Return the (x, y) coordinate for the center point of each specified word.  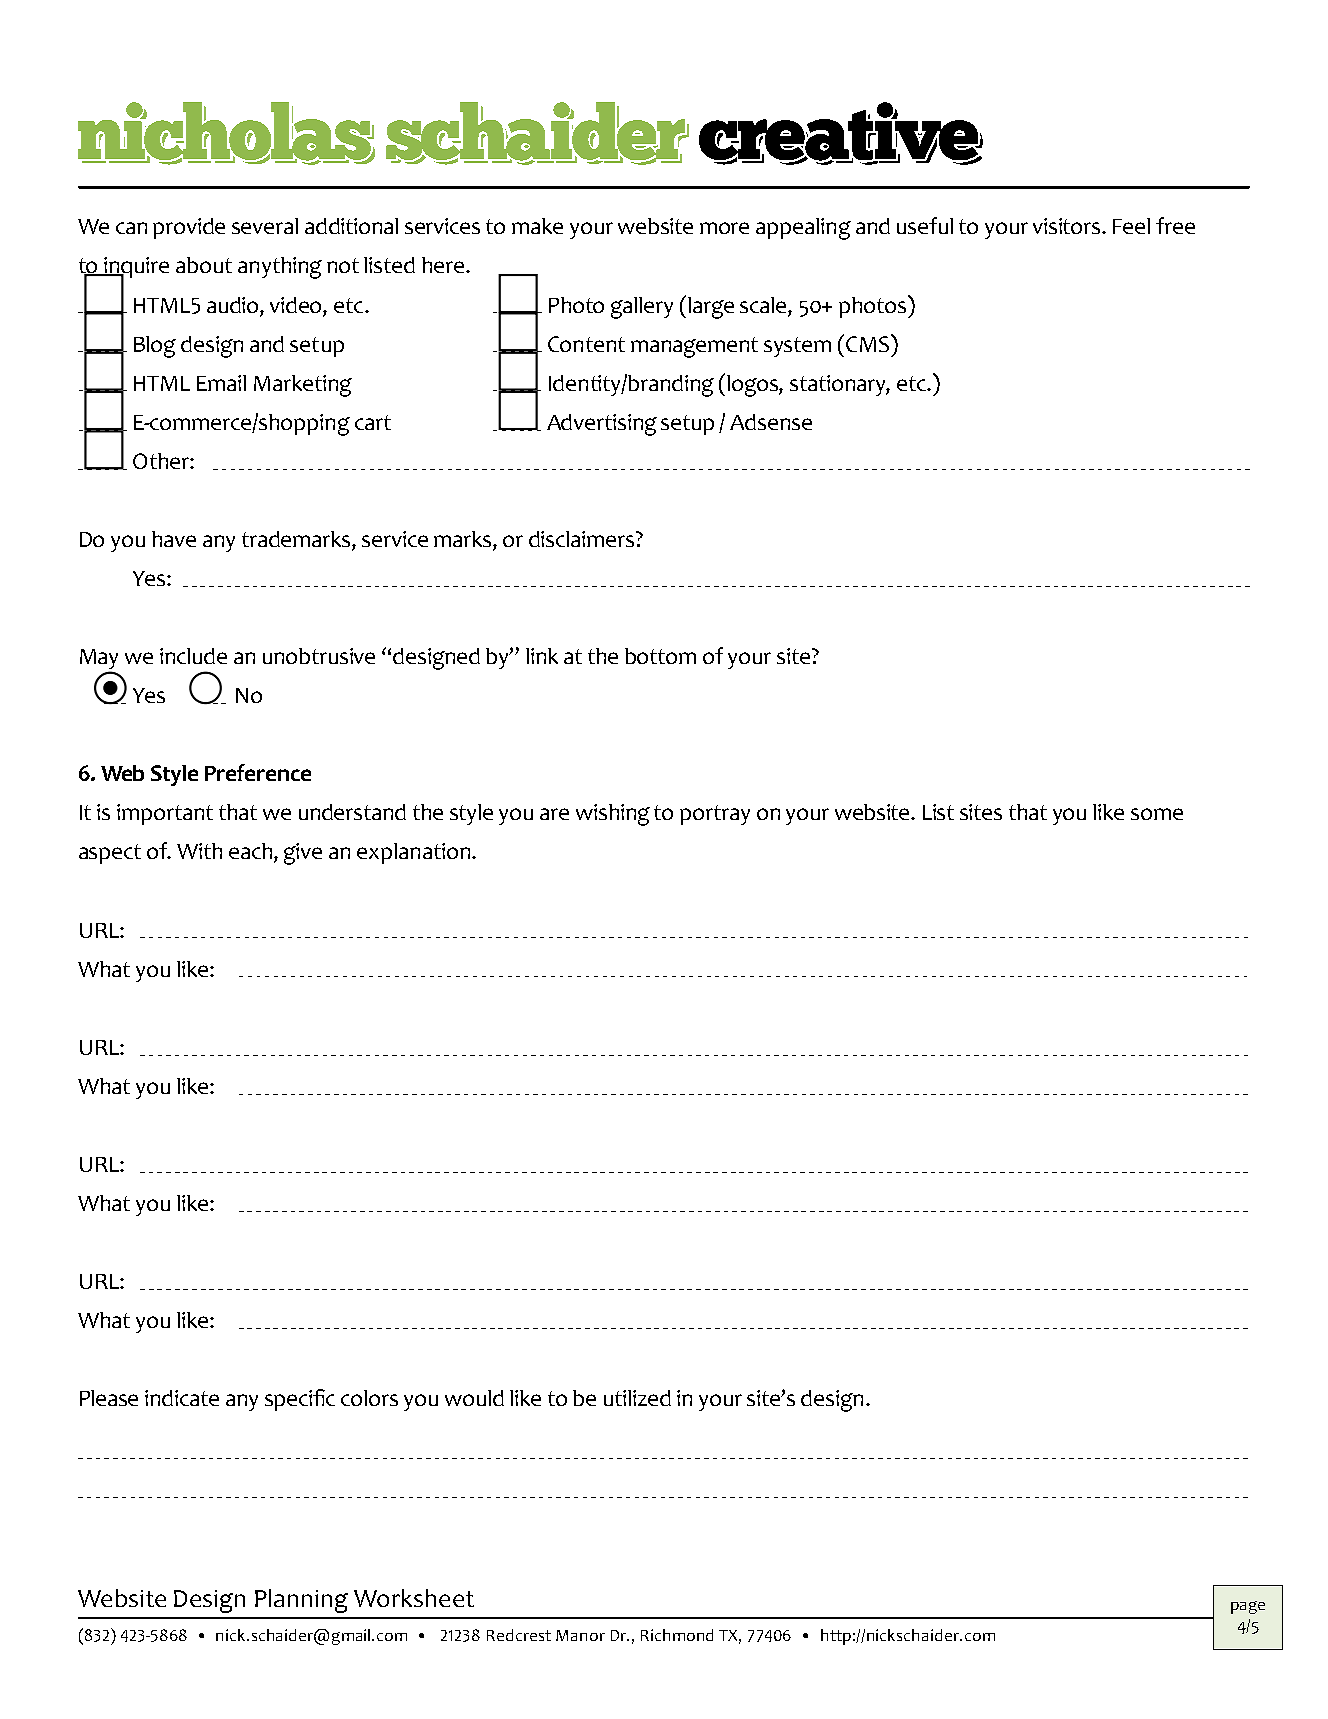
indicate (182, 1398)
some (1157, 814)
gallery (642, 308)
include (193, 656)
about (204, 265)
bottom (660, 656)
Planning (301, 1601)
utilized (637, 1398)
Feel (1131, 226)
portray (715, 815)
